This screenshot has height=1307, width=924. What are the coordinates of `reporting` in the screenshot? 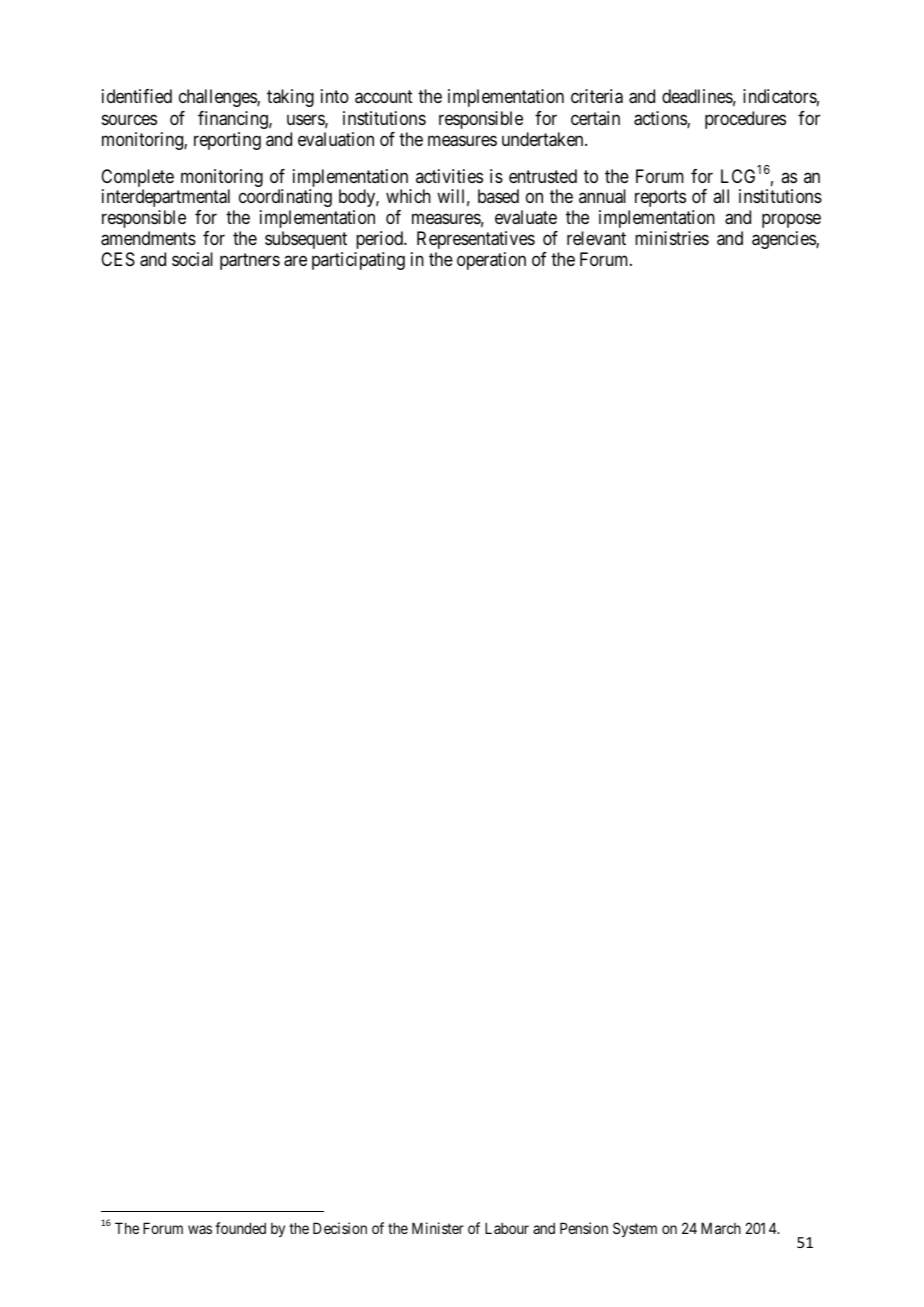 It's located at (227, 141).
